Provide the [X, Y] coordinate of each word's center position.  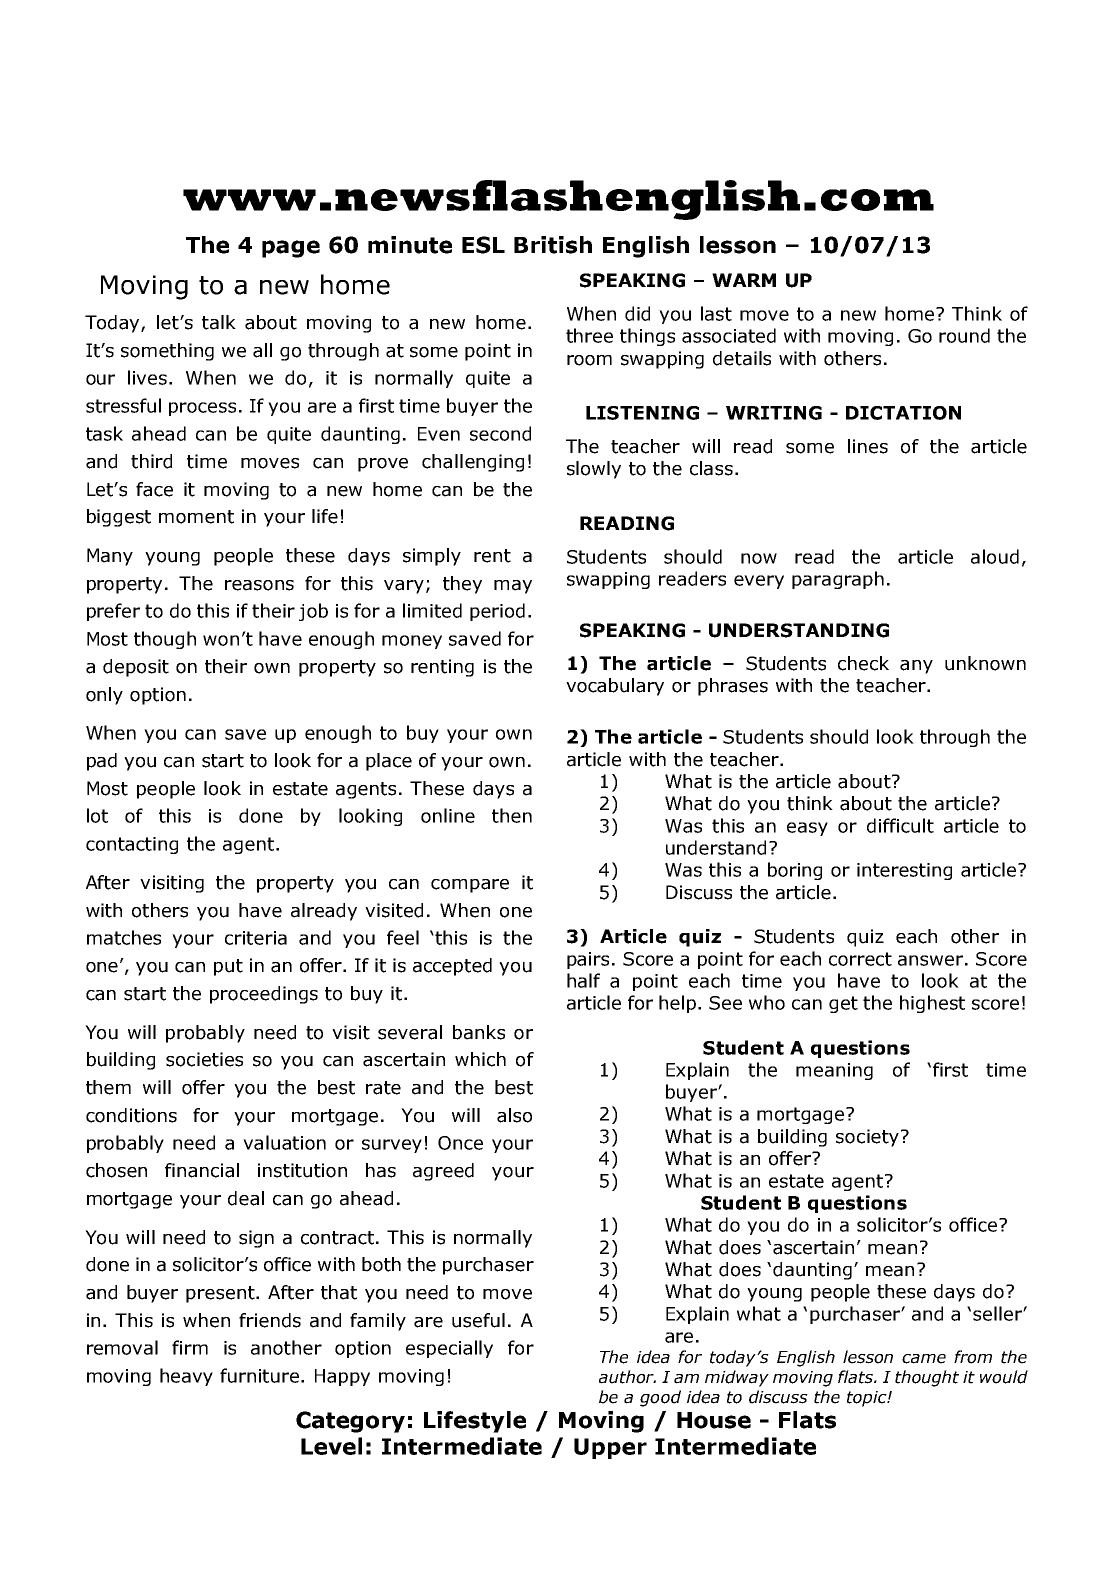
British [553, 245]
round [964, 335]
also [514, 1115]
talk [219, 322]
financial [202, 1170]
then [512, 815]
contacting [132, 845]
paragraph [838, 580]
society [869, 1138]
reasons [259, 585]
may [513, 587]
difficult [900, 825]
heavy [186, 1377]
